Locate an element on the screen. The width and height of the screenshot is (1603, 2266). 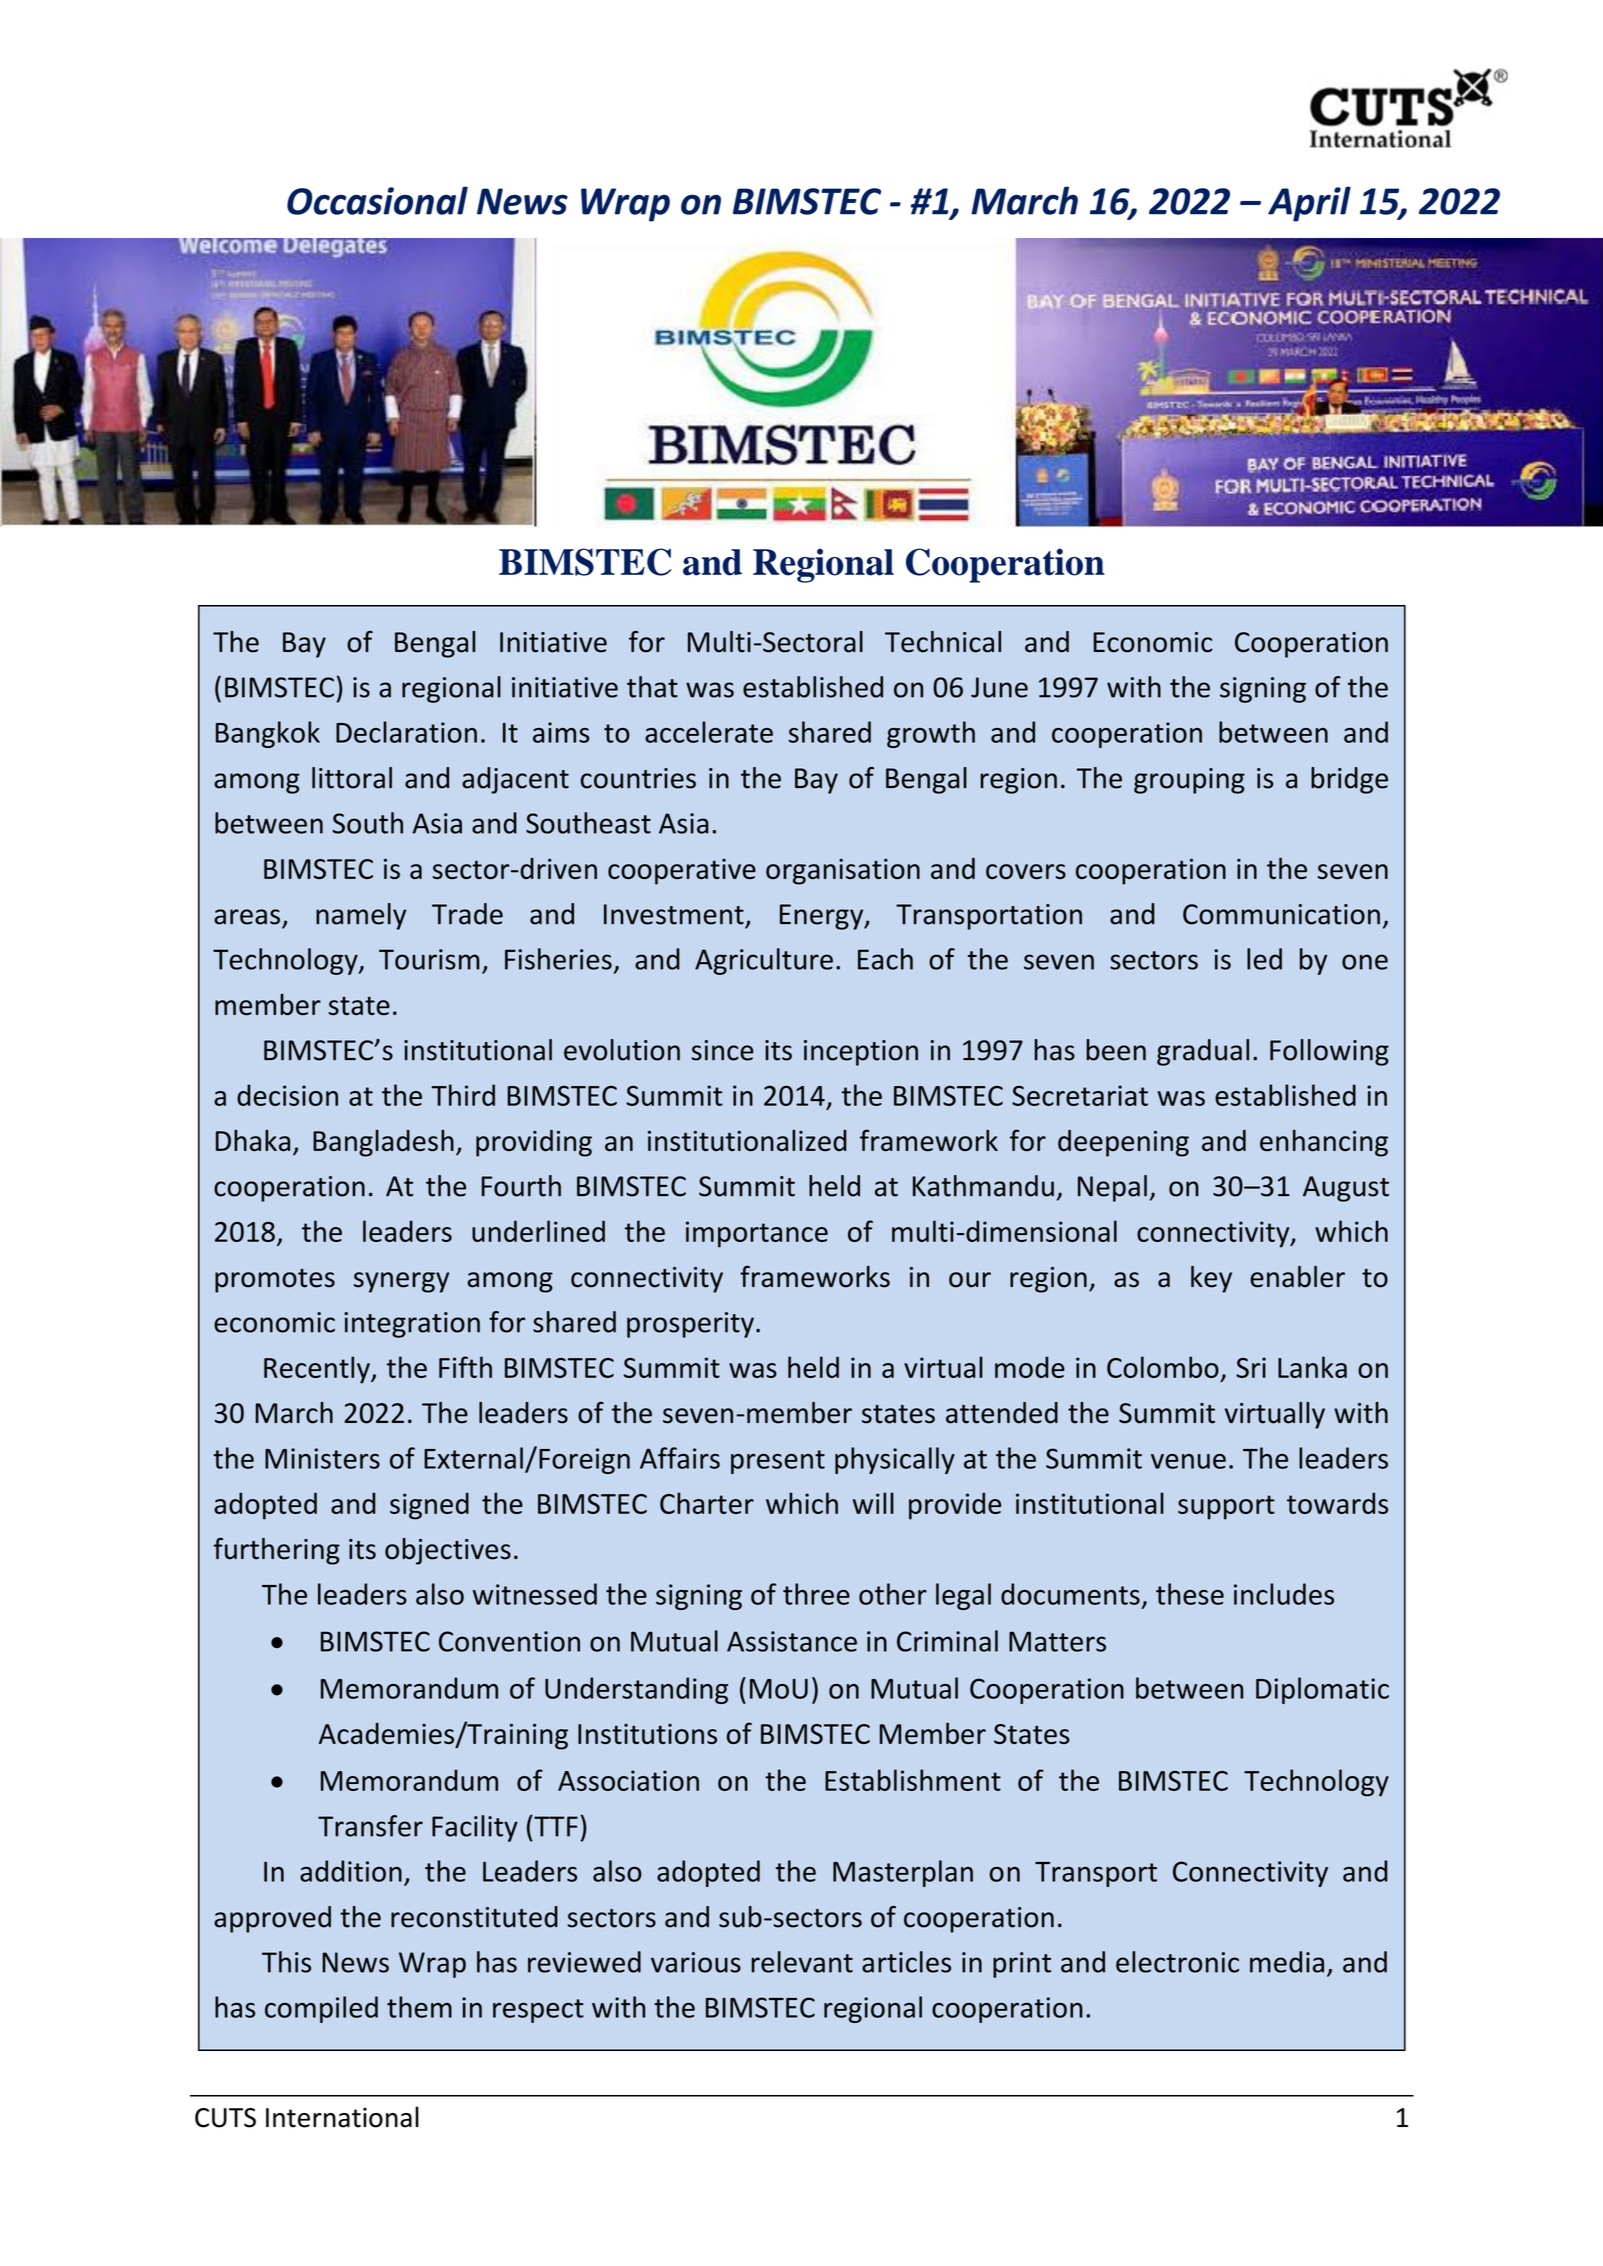
Technical is located at coordinates (943, 642).
